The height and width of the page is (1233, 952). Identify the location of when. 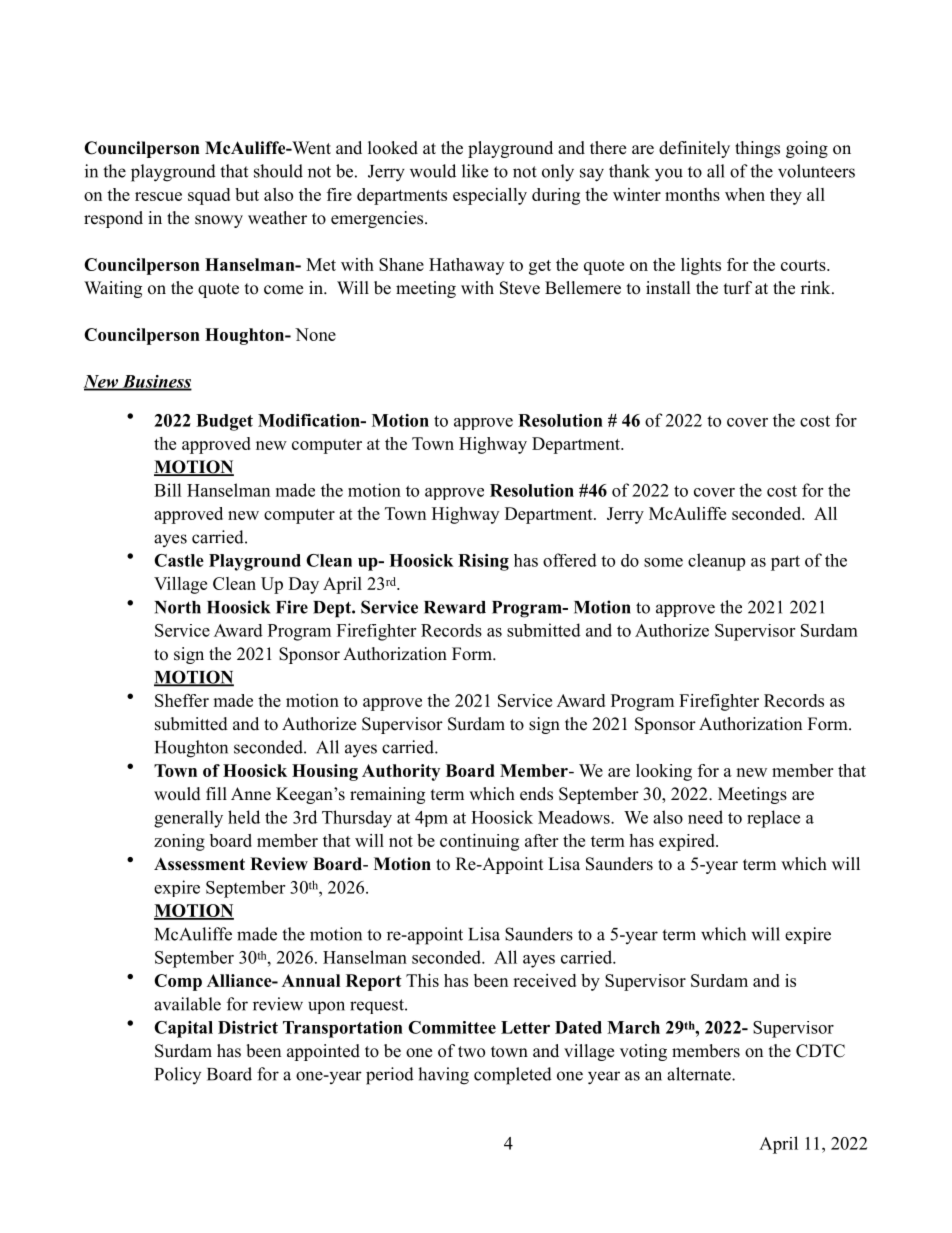
(745, 194).
